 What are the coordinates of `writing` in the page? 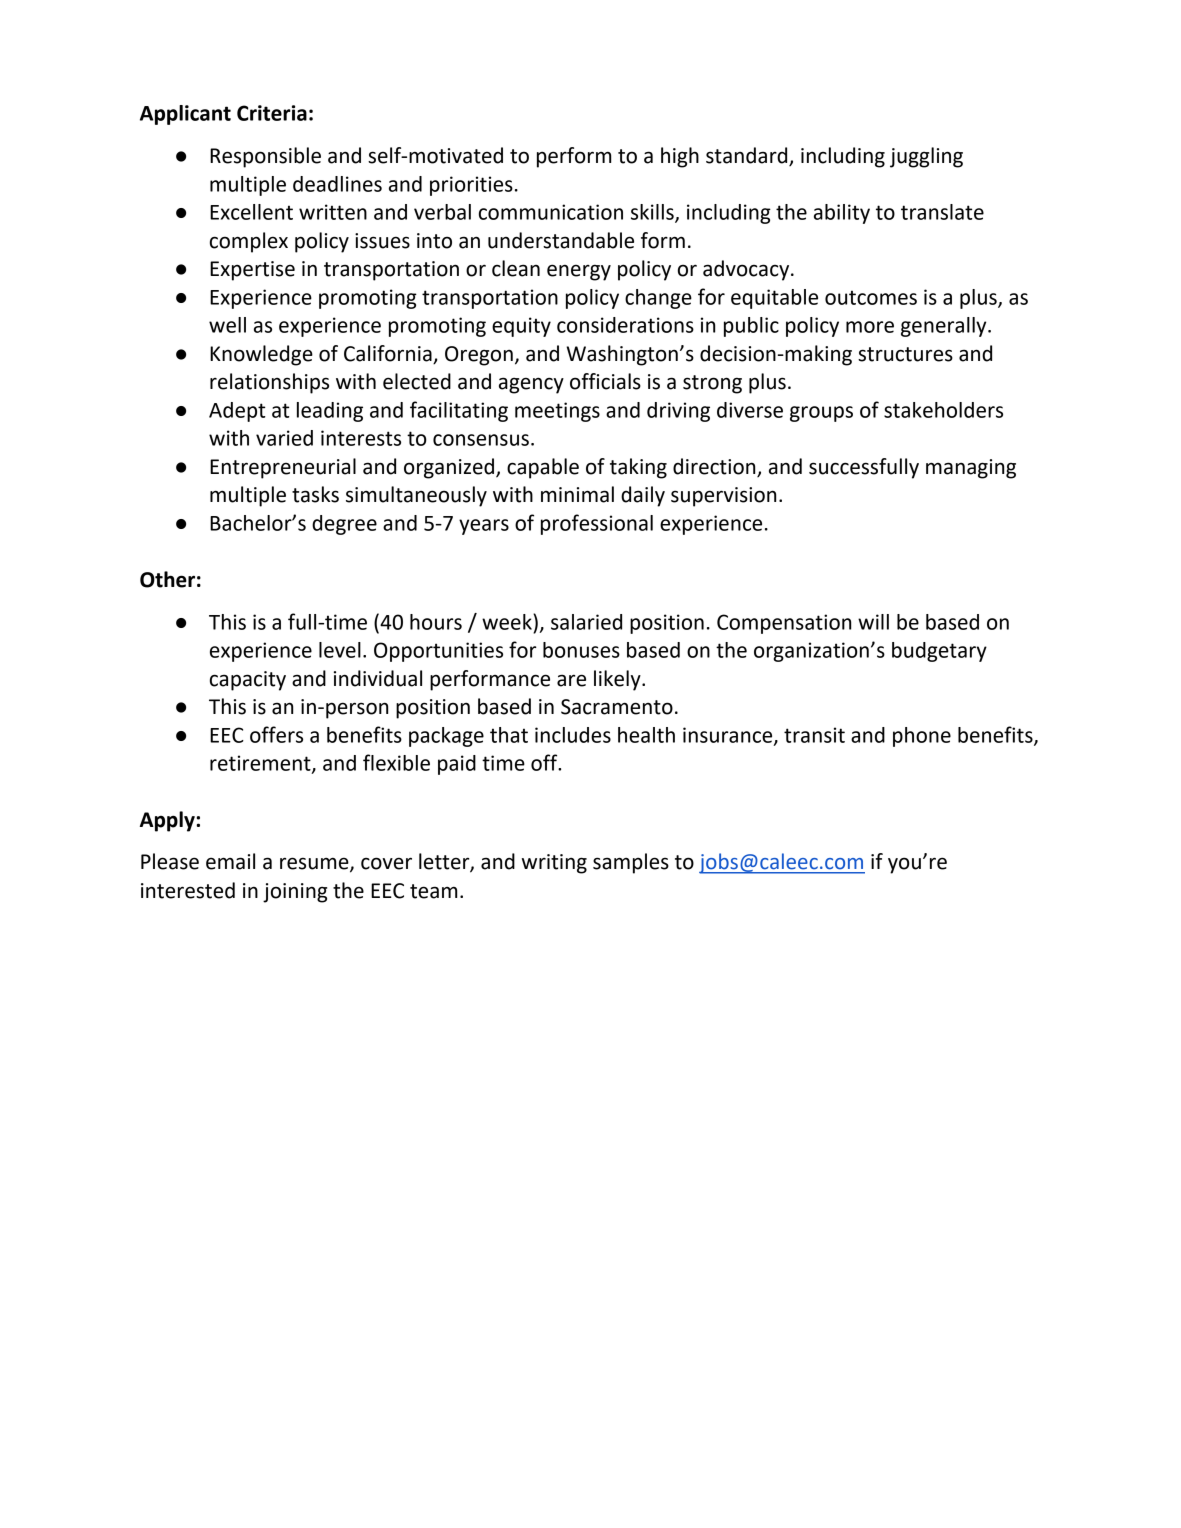 It's located at (554, 864).
